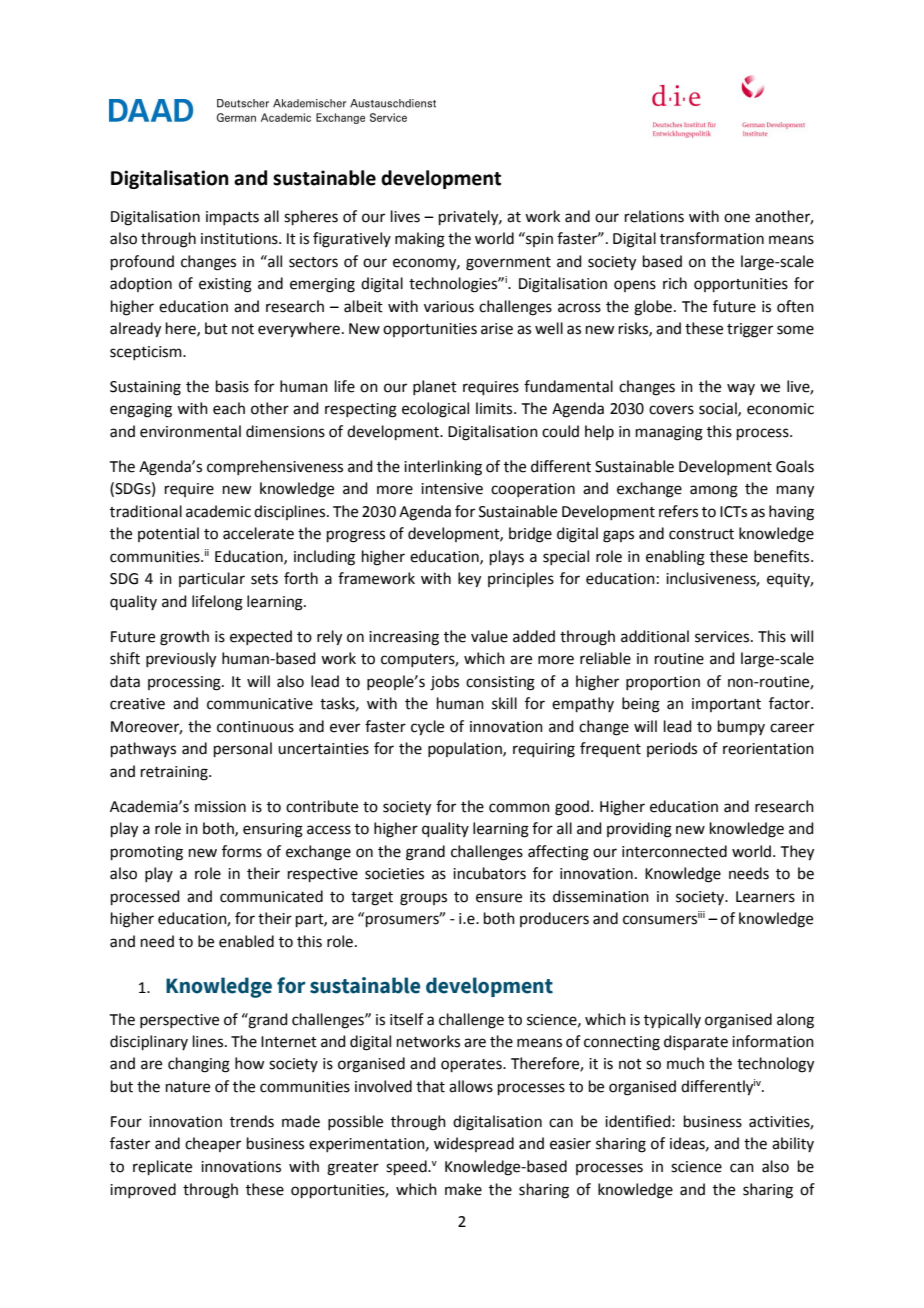  I want to click on making, so click(420, 240).
